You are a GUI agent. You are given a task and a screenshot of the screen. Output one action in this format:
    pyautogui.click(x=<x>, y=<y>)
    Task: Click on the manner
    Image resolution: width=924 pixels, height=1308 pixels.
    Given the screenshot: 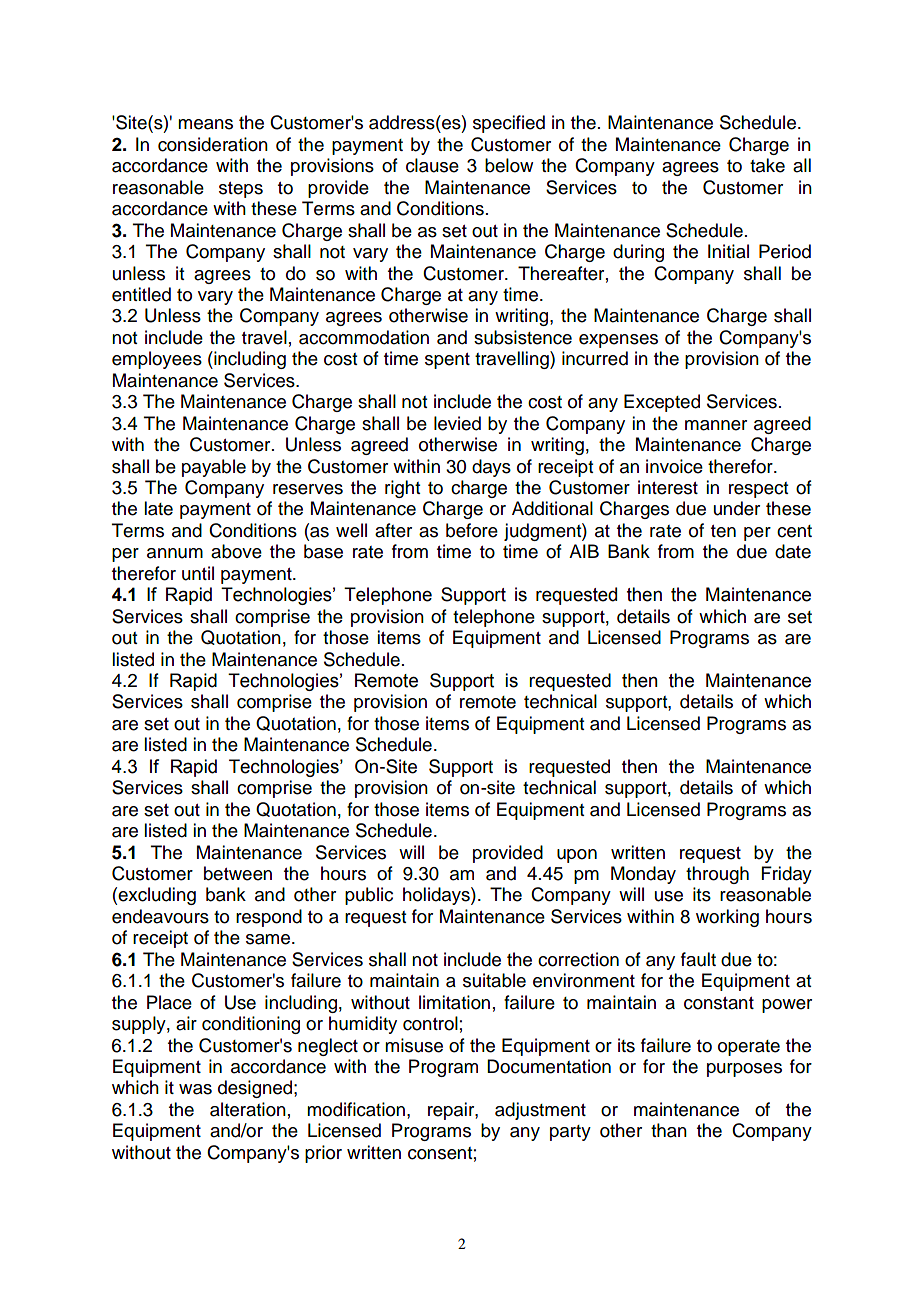 What is the action you would take?
    pyautogui.click(x=716, y=425)
